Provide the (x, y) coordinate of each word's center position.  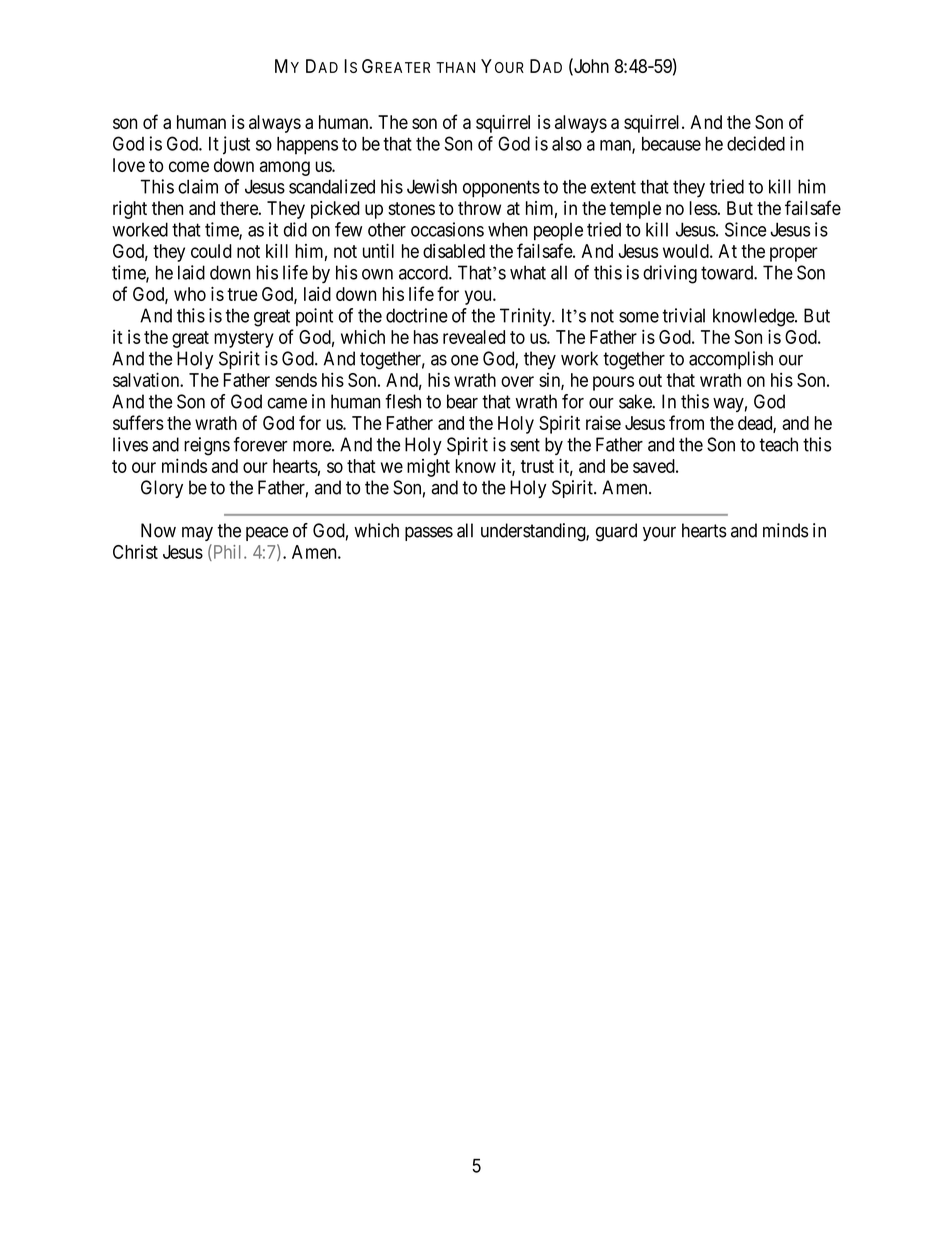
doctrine (417, 315)
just (236, 145)
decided (756, 143)
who (190, 294)
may (197, 534)
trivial (683, 315)
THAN (455, 67)
